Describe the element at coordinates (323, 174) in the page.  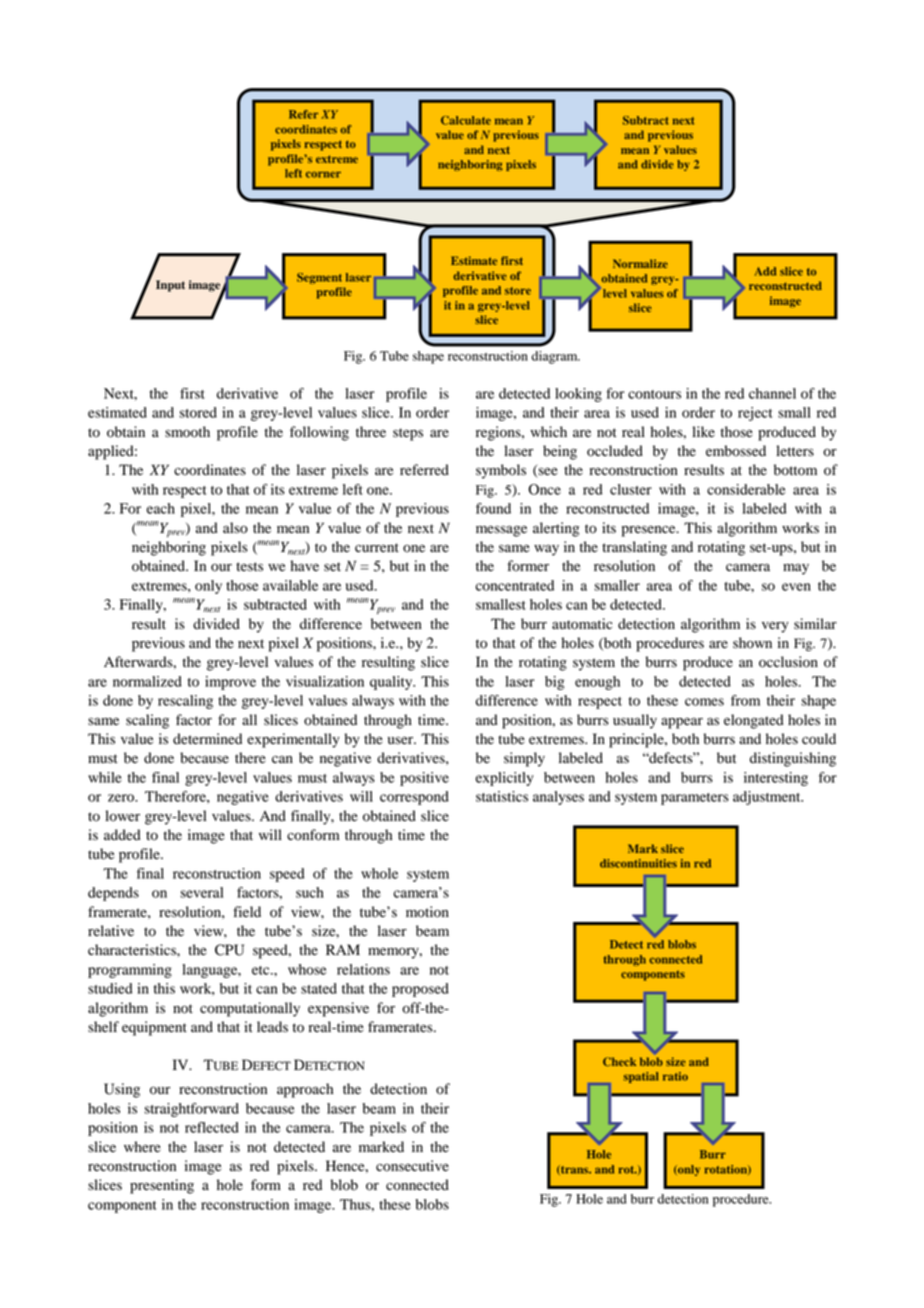
I see `corner` at that location.
